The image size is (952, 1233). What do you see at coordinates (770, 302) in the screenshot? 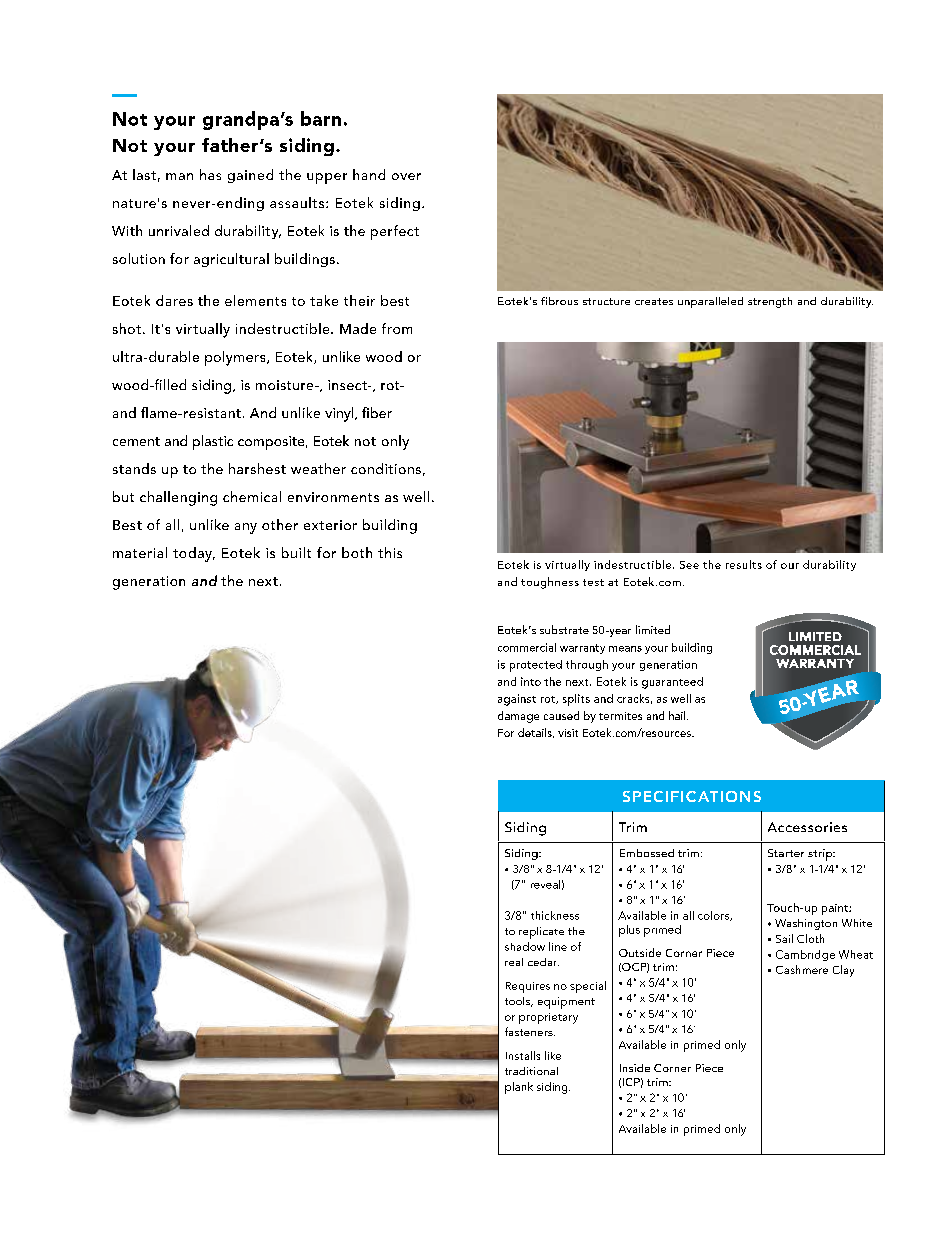
I see `strength` at bounding box center [770, 302].
